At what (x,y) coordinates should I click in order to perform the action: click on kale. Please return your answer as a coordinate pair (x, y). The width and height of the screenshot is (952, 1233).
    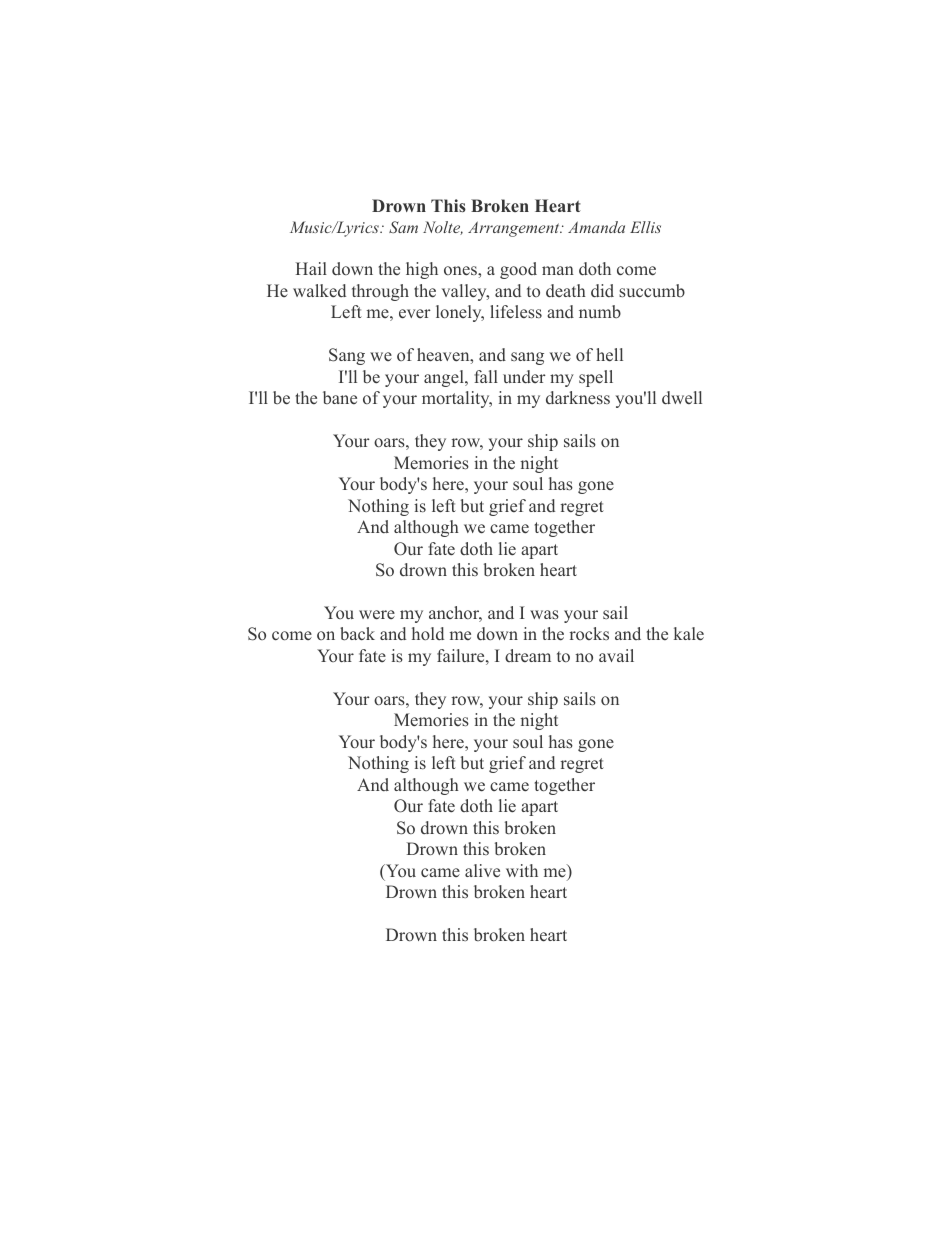
    Looking at the image, I should click on (689, 634).
